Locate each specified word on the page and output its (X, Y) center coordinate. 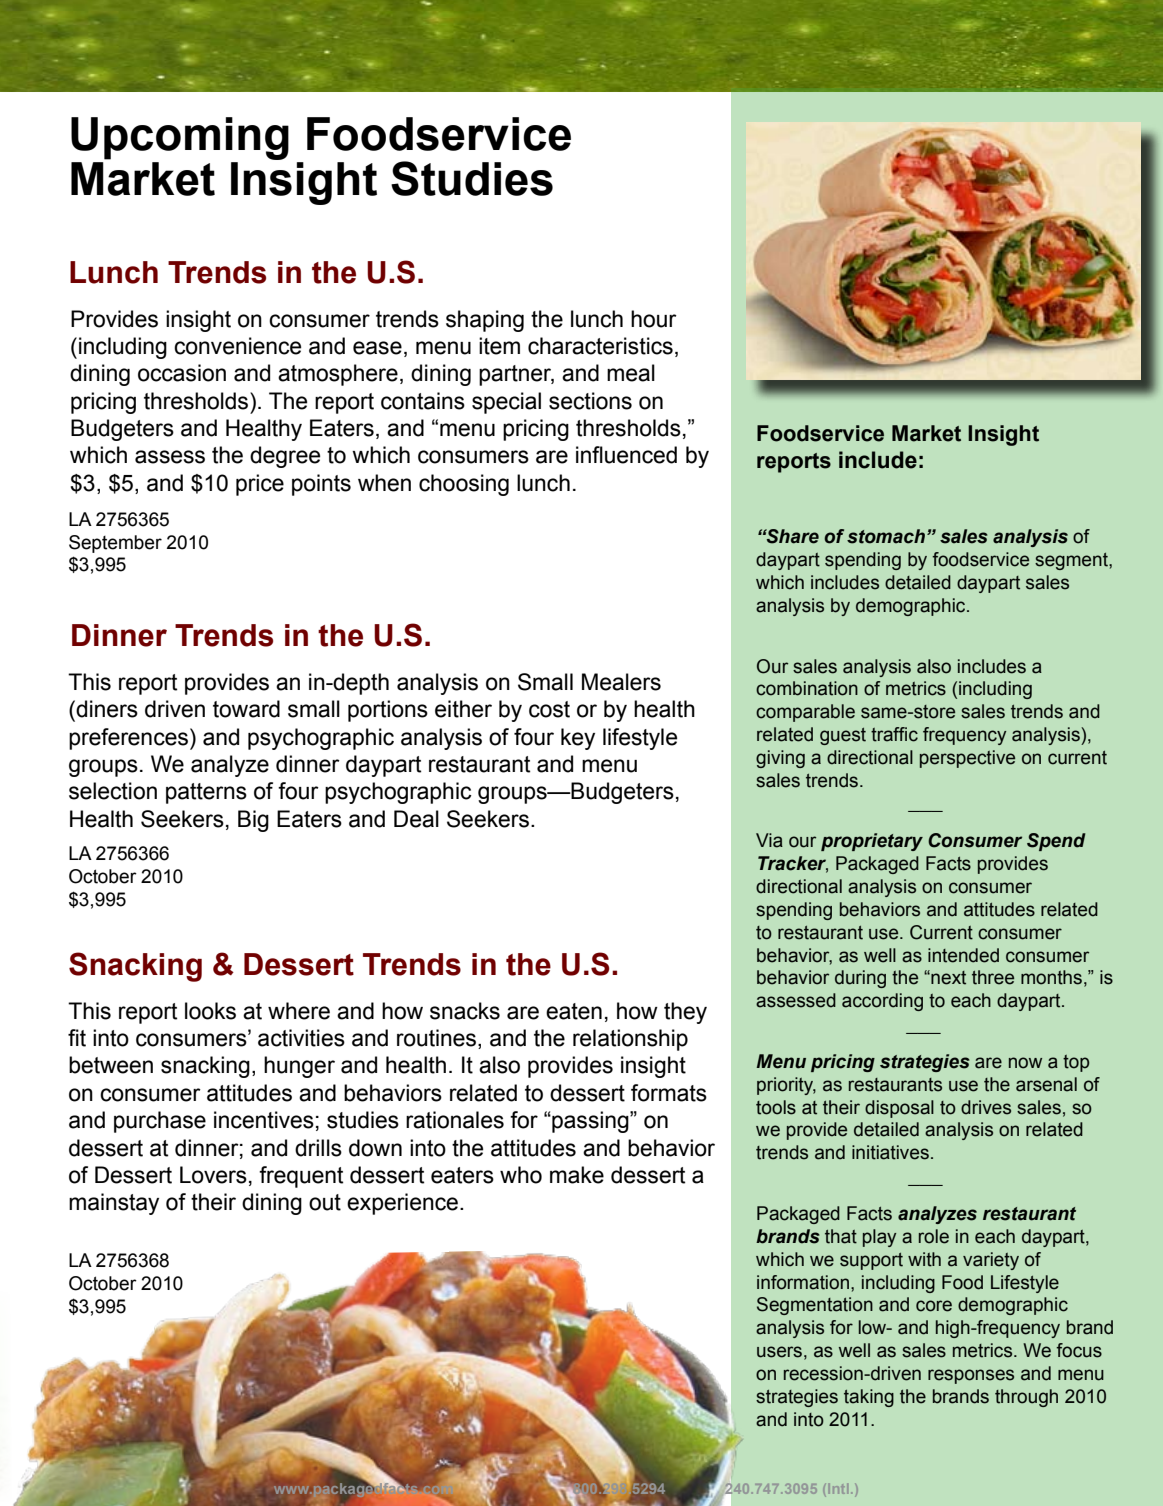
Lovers (213, 1175)
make (577, 1175)
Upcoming (180, 138)
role (934, 1236)
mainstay (114, 1204)
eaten (574, 1011)
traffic (894, 734)
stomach (886, 536)
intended (963, 955)
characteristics (600, 346)
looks (210, 1011)
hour (654, 319)
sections (590, 401)
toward (246, 709)
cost (549, 709)
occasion (182, 373)
